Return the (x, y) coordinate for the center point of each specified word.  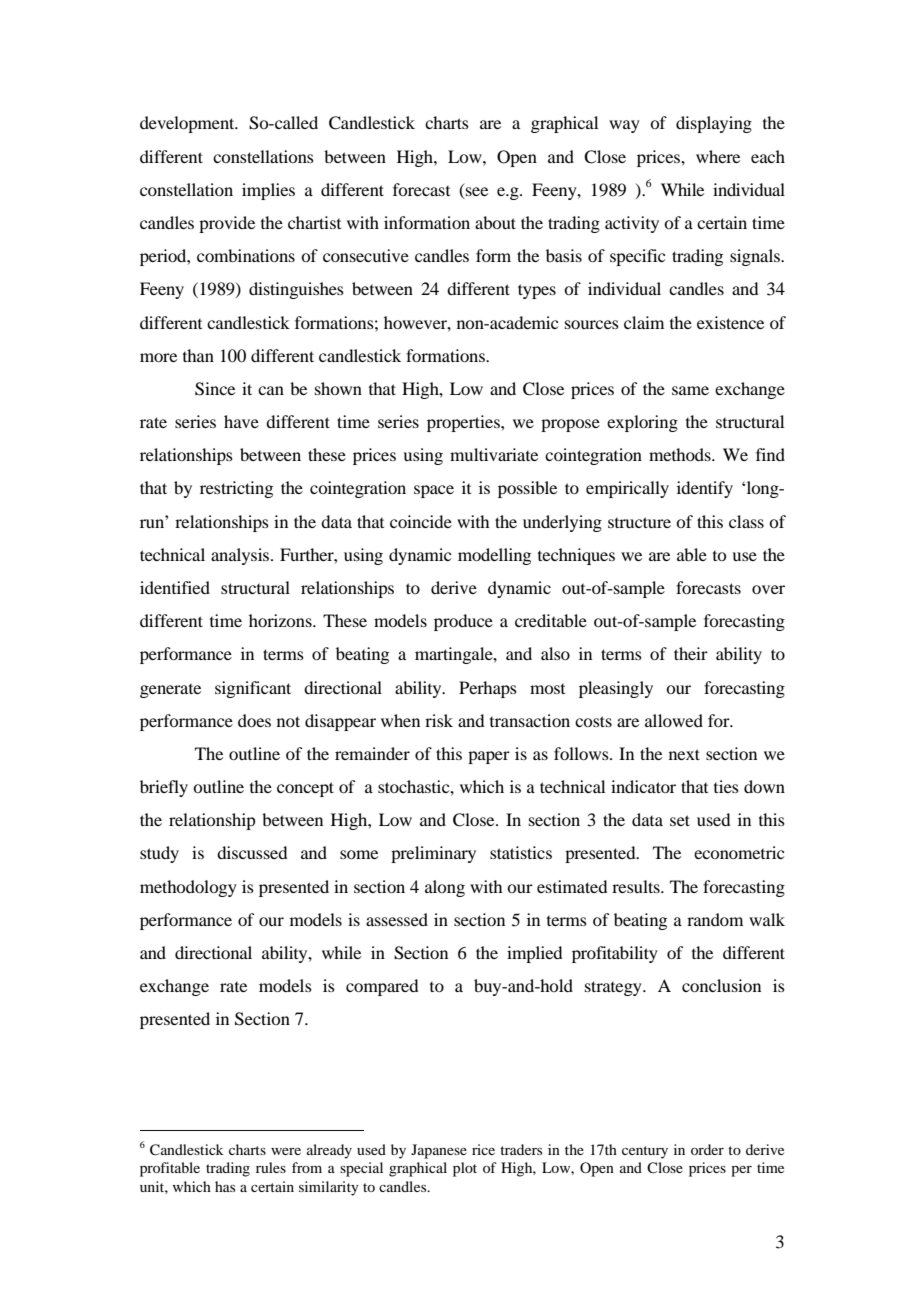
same (690, 390)
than (198, 355)
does (254, 720)
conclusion (721, 985)
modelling (494, 556)
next (684, 754)
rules (271, 1167)
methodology (188, 888)
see (477, 191)
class (746, 521)
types (537, 291)
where (718, 156)
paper (489, 757)
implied (534, 954)
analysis (241, 556)
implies (268, 191)
